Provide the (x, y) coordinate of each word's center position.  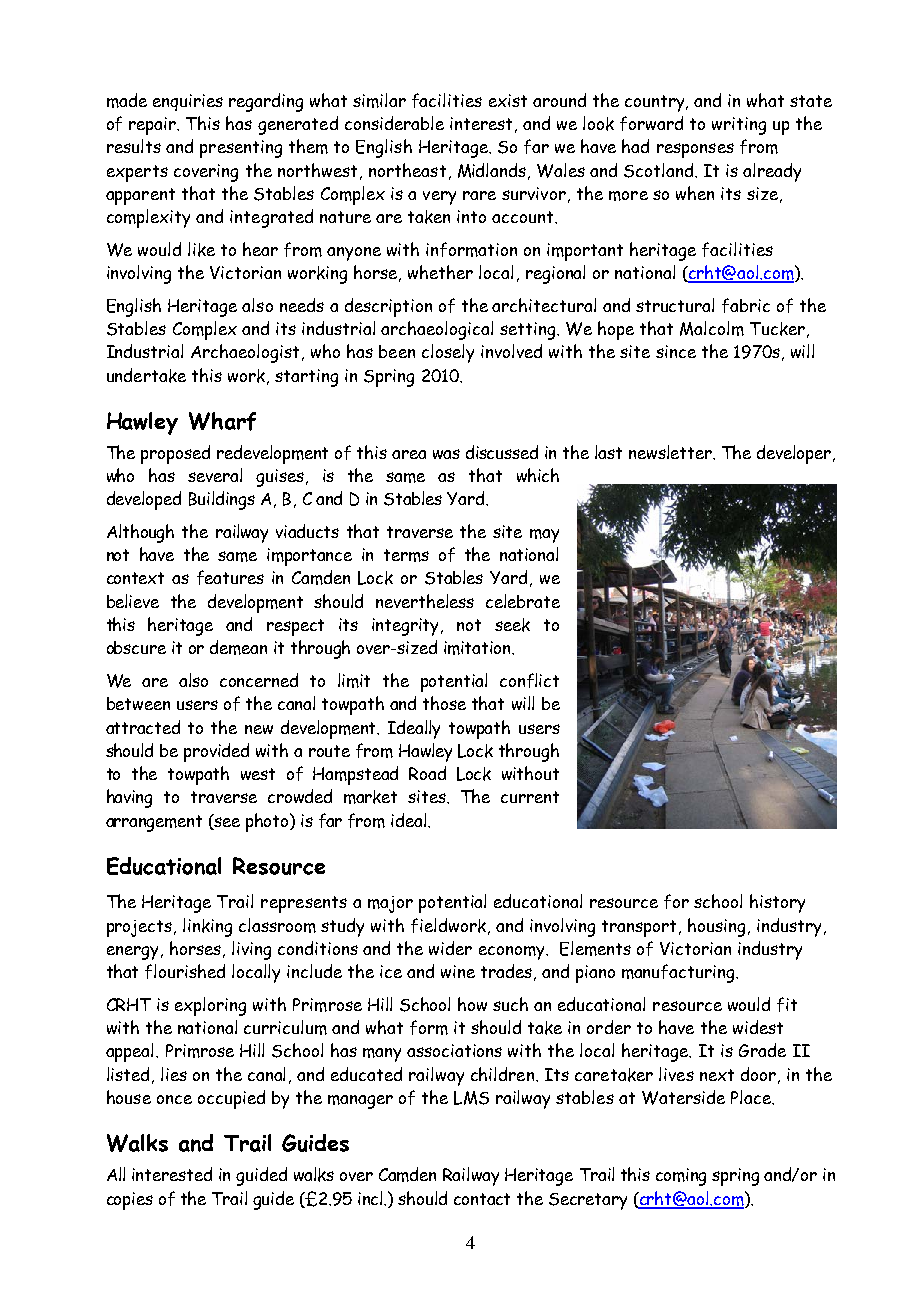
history (777, 903)
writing (739, 126)
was (446, 454)
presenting (241, 149)
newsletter (671, 452)
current (530, 797)
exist (508, 100)
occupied (231, 1099)
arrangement (154, 823)
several (215, 475)
